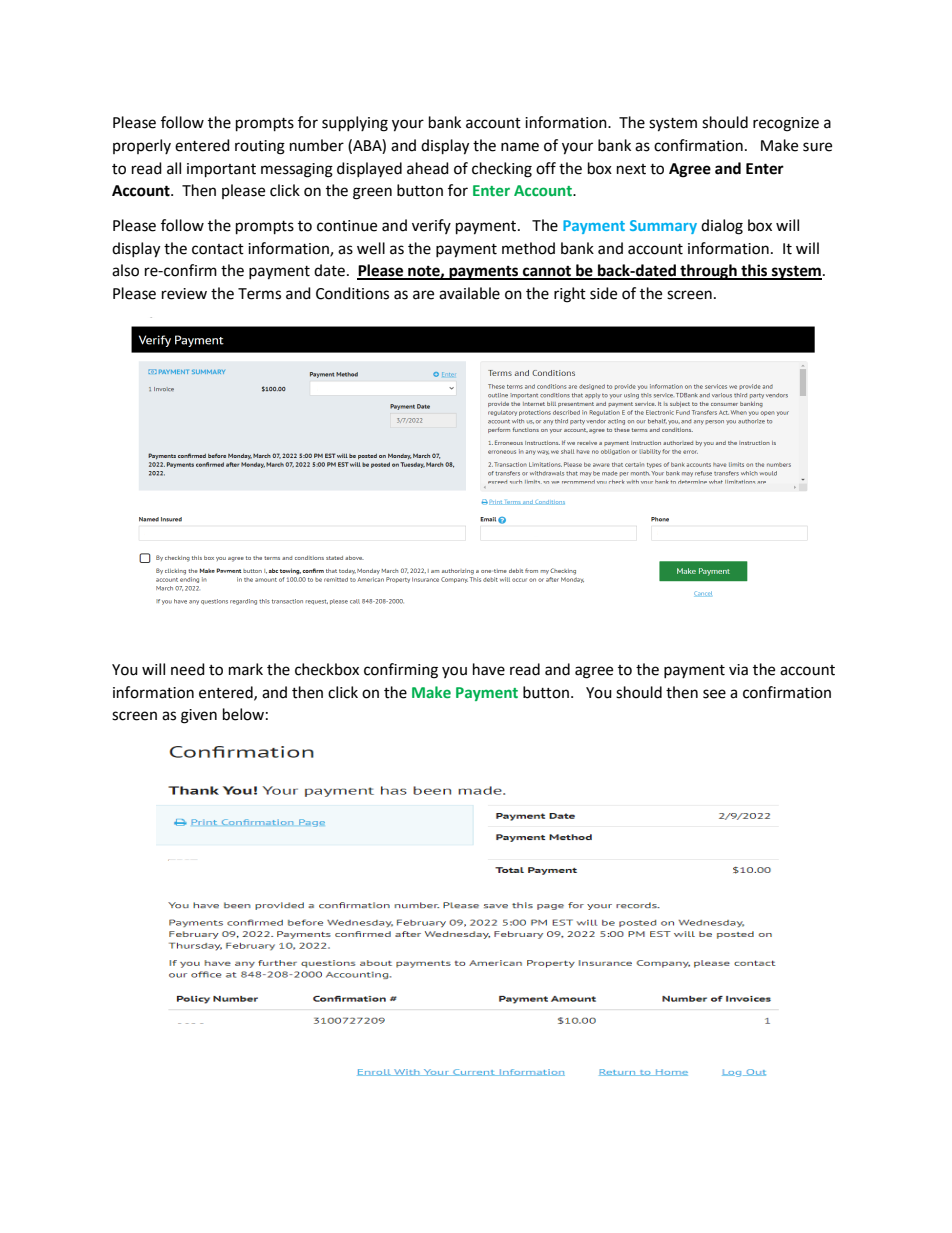  What do you see at coordinates (708, 272) in the page?
I see `through` at bounding box center [708, 272].
